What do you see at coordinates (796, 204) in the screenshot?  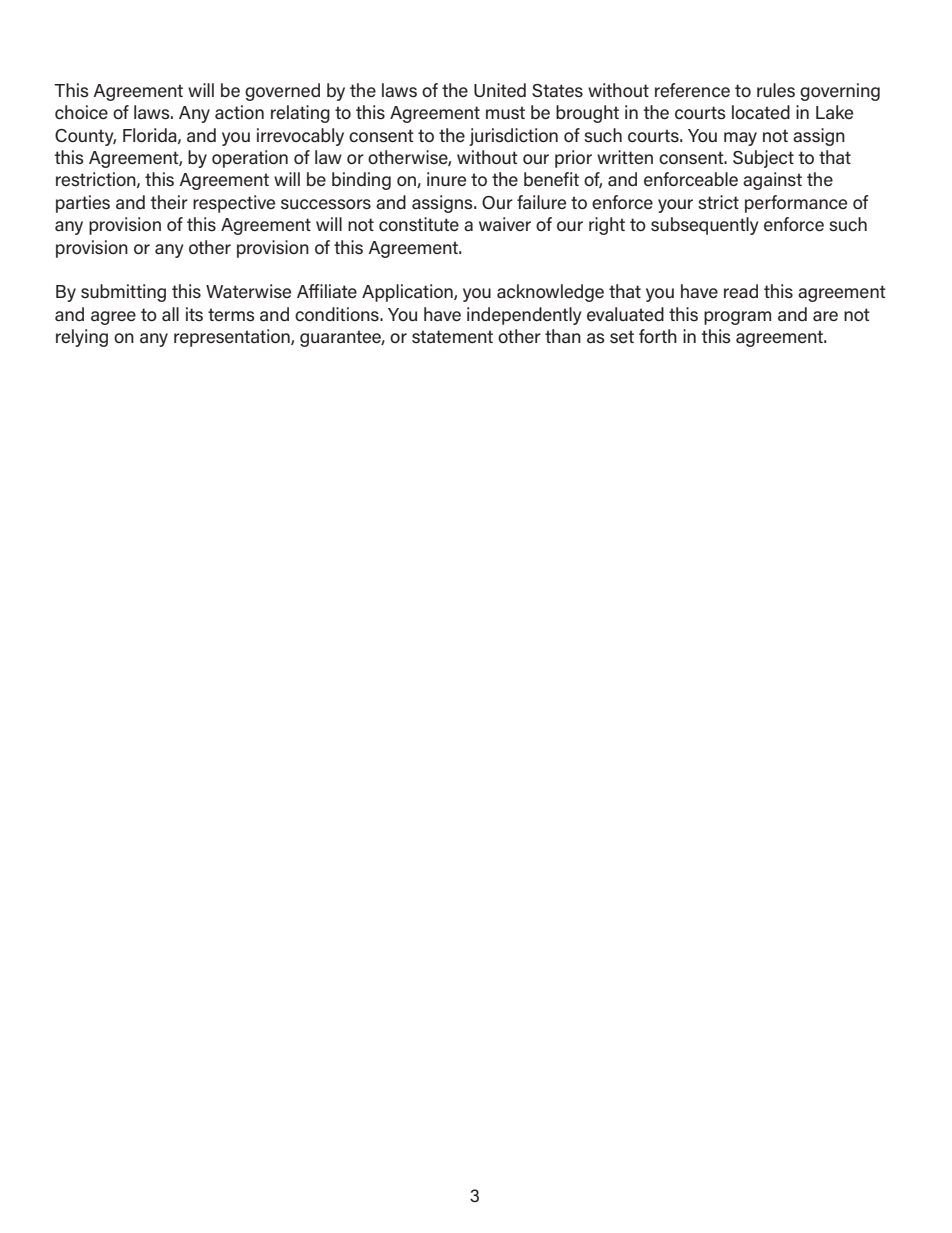 I see `performance` at bounding box center [796, 204].
